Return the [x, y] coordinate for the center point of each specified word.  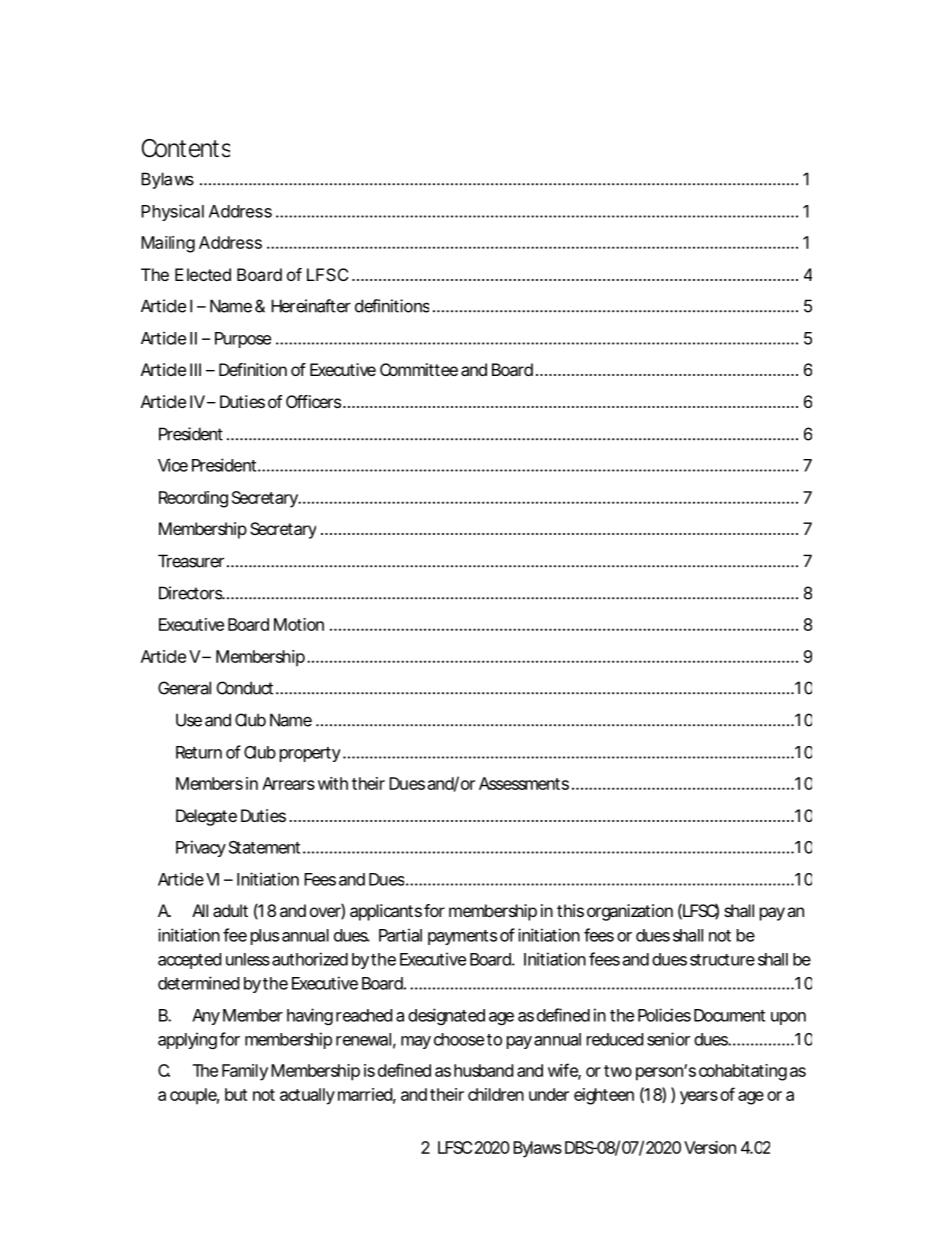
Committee [419, 369]
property [310, 754]
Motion [299, 624]
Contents [186, 148]
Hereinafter [311, 306]
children [496, 1094]
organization [630, 912]
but [236, 1094]
